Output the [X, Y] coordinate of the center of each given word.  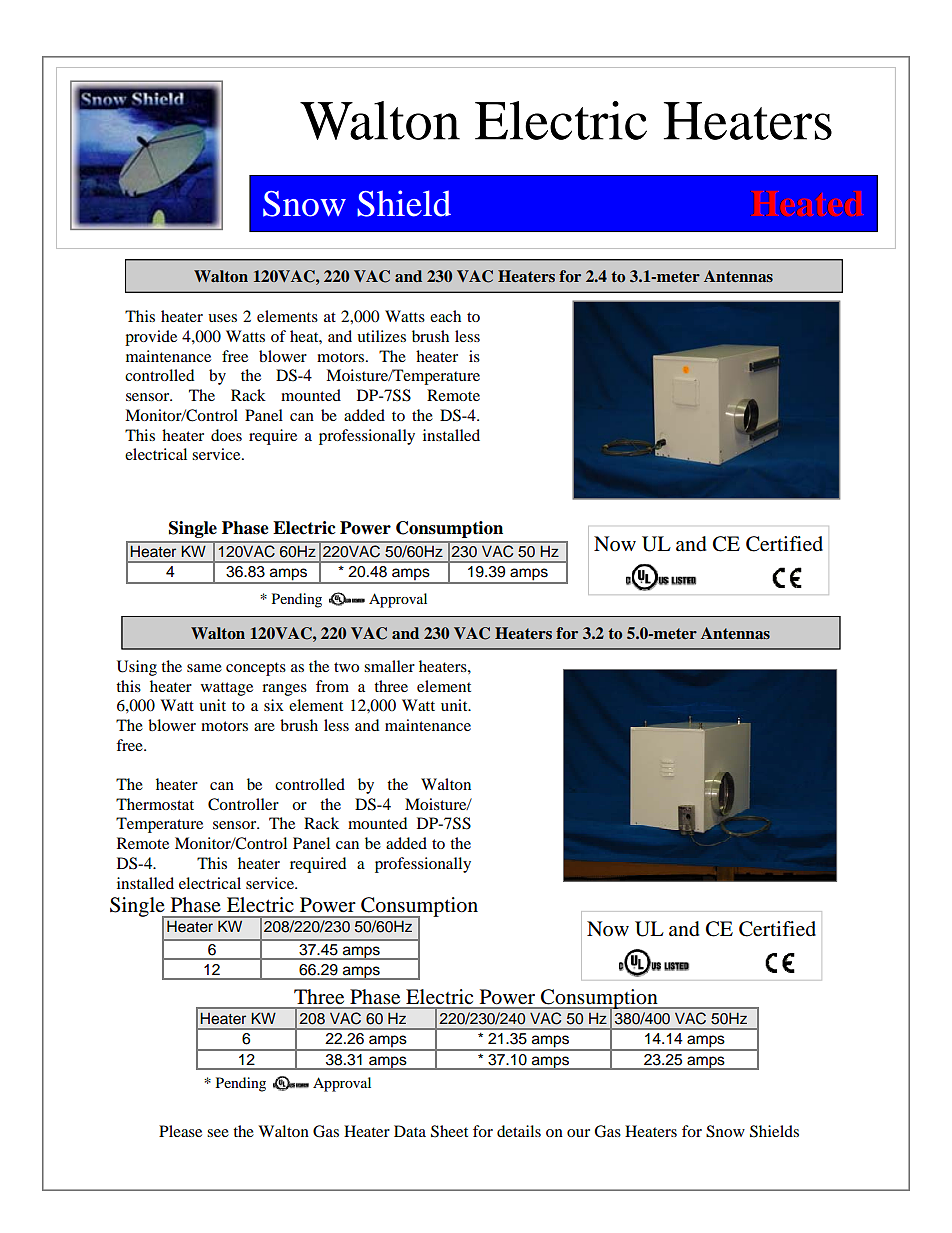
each [445, 316]
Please [180, 1131]
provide [151, 338]
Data [410, 1131]
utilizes [381, 336]
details [519, 1131]
